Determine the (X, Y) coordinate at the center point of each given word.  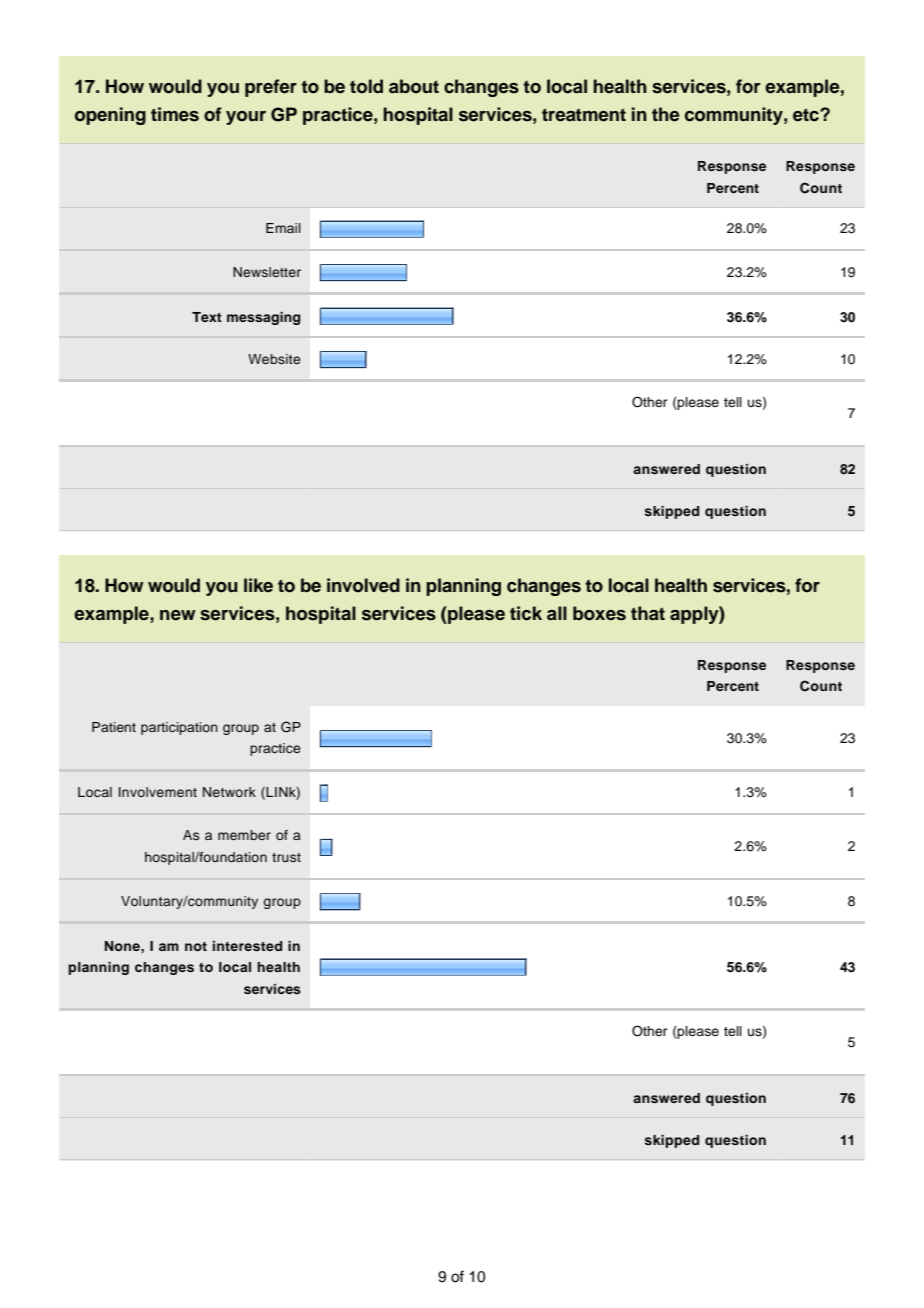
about (414, 86)
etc (807, 115)
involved (363, 585)
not (196, 946)
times (175, 114)
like (258, 585)
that (648, 613)
